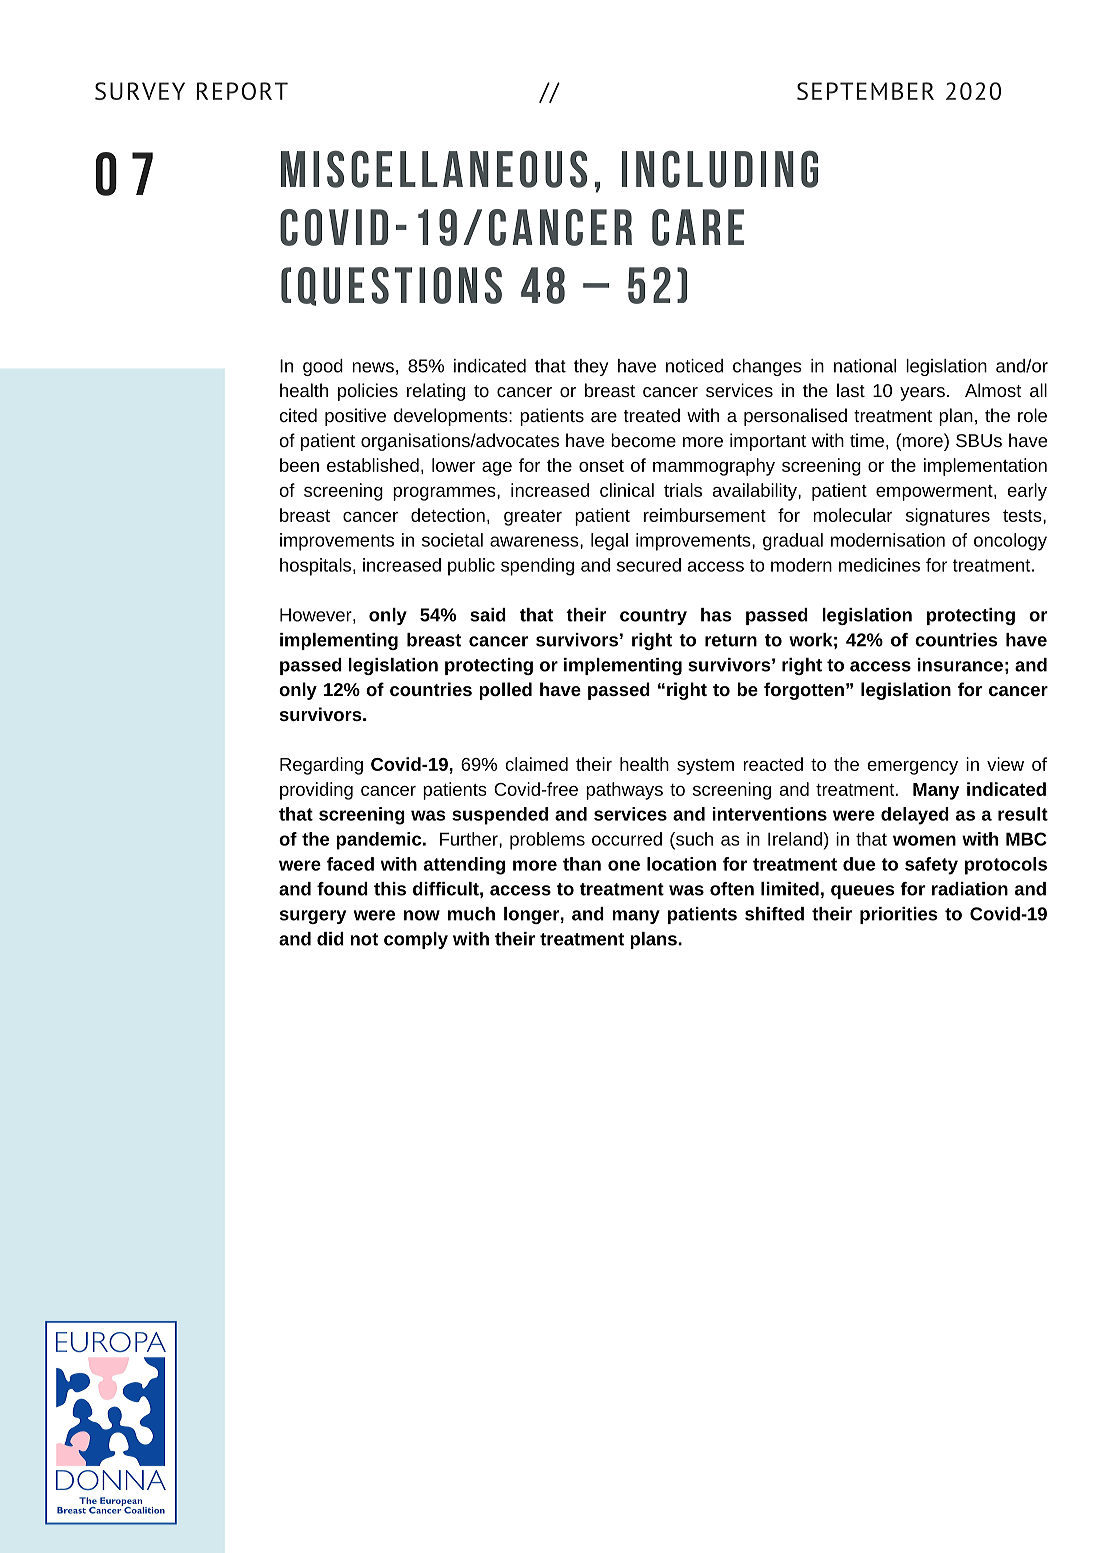 The width and height of the screenshot is (1098, 1553). I want to click on REPORT, so click(242, 91).
